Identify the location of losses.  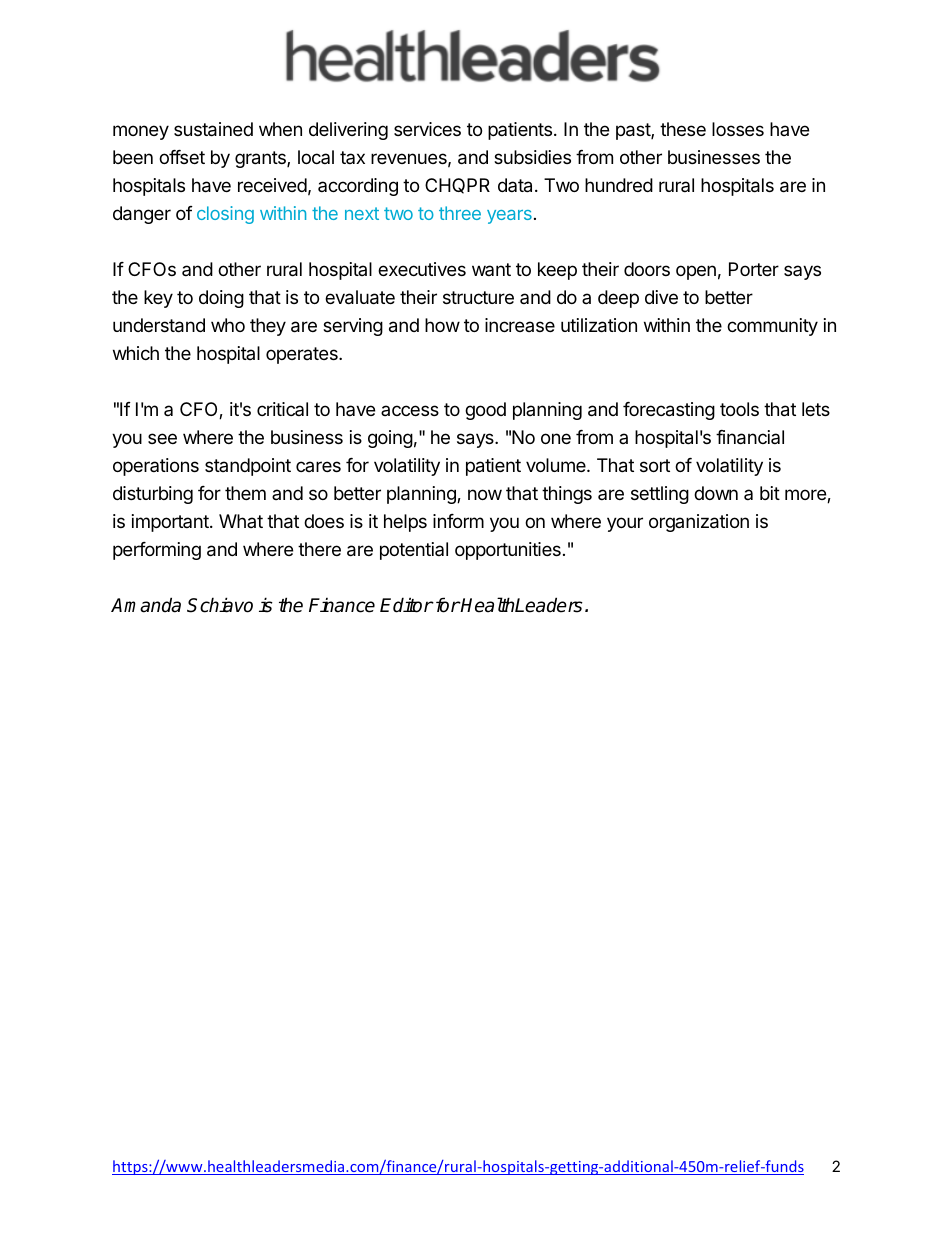
(738, 129).
